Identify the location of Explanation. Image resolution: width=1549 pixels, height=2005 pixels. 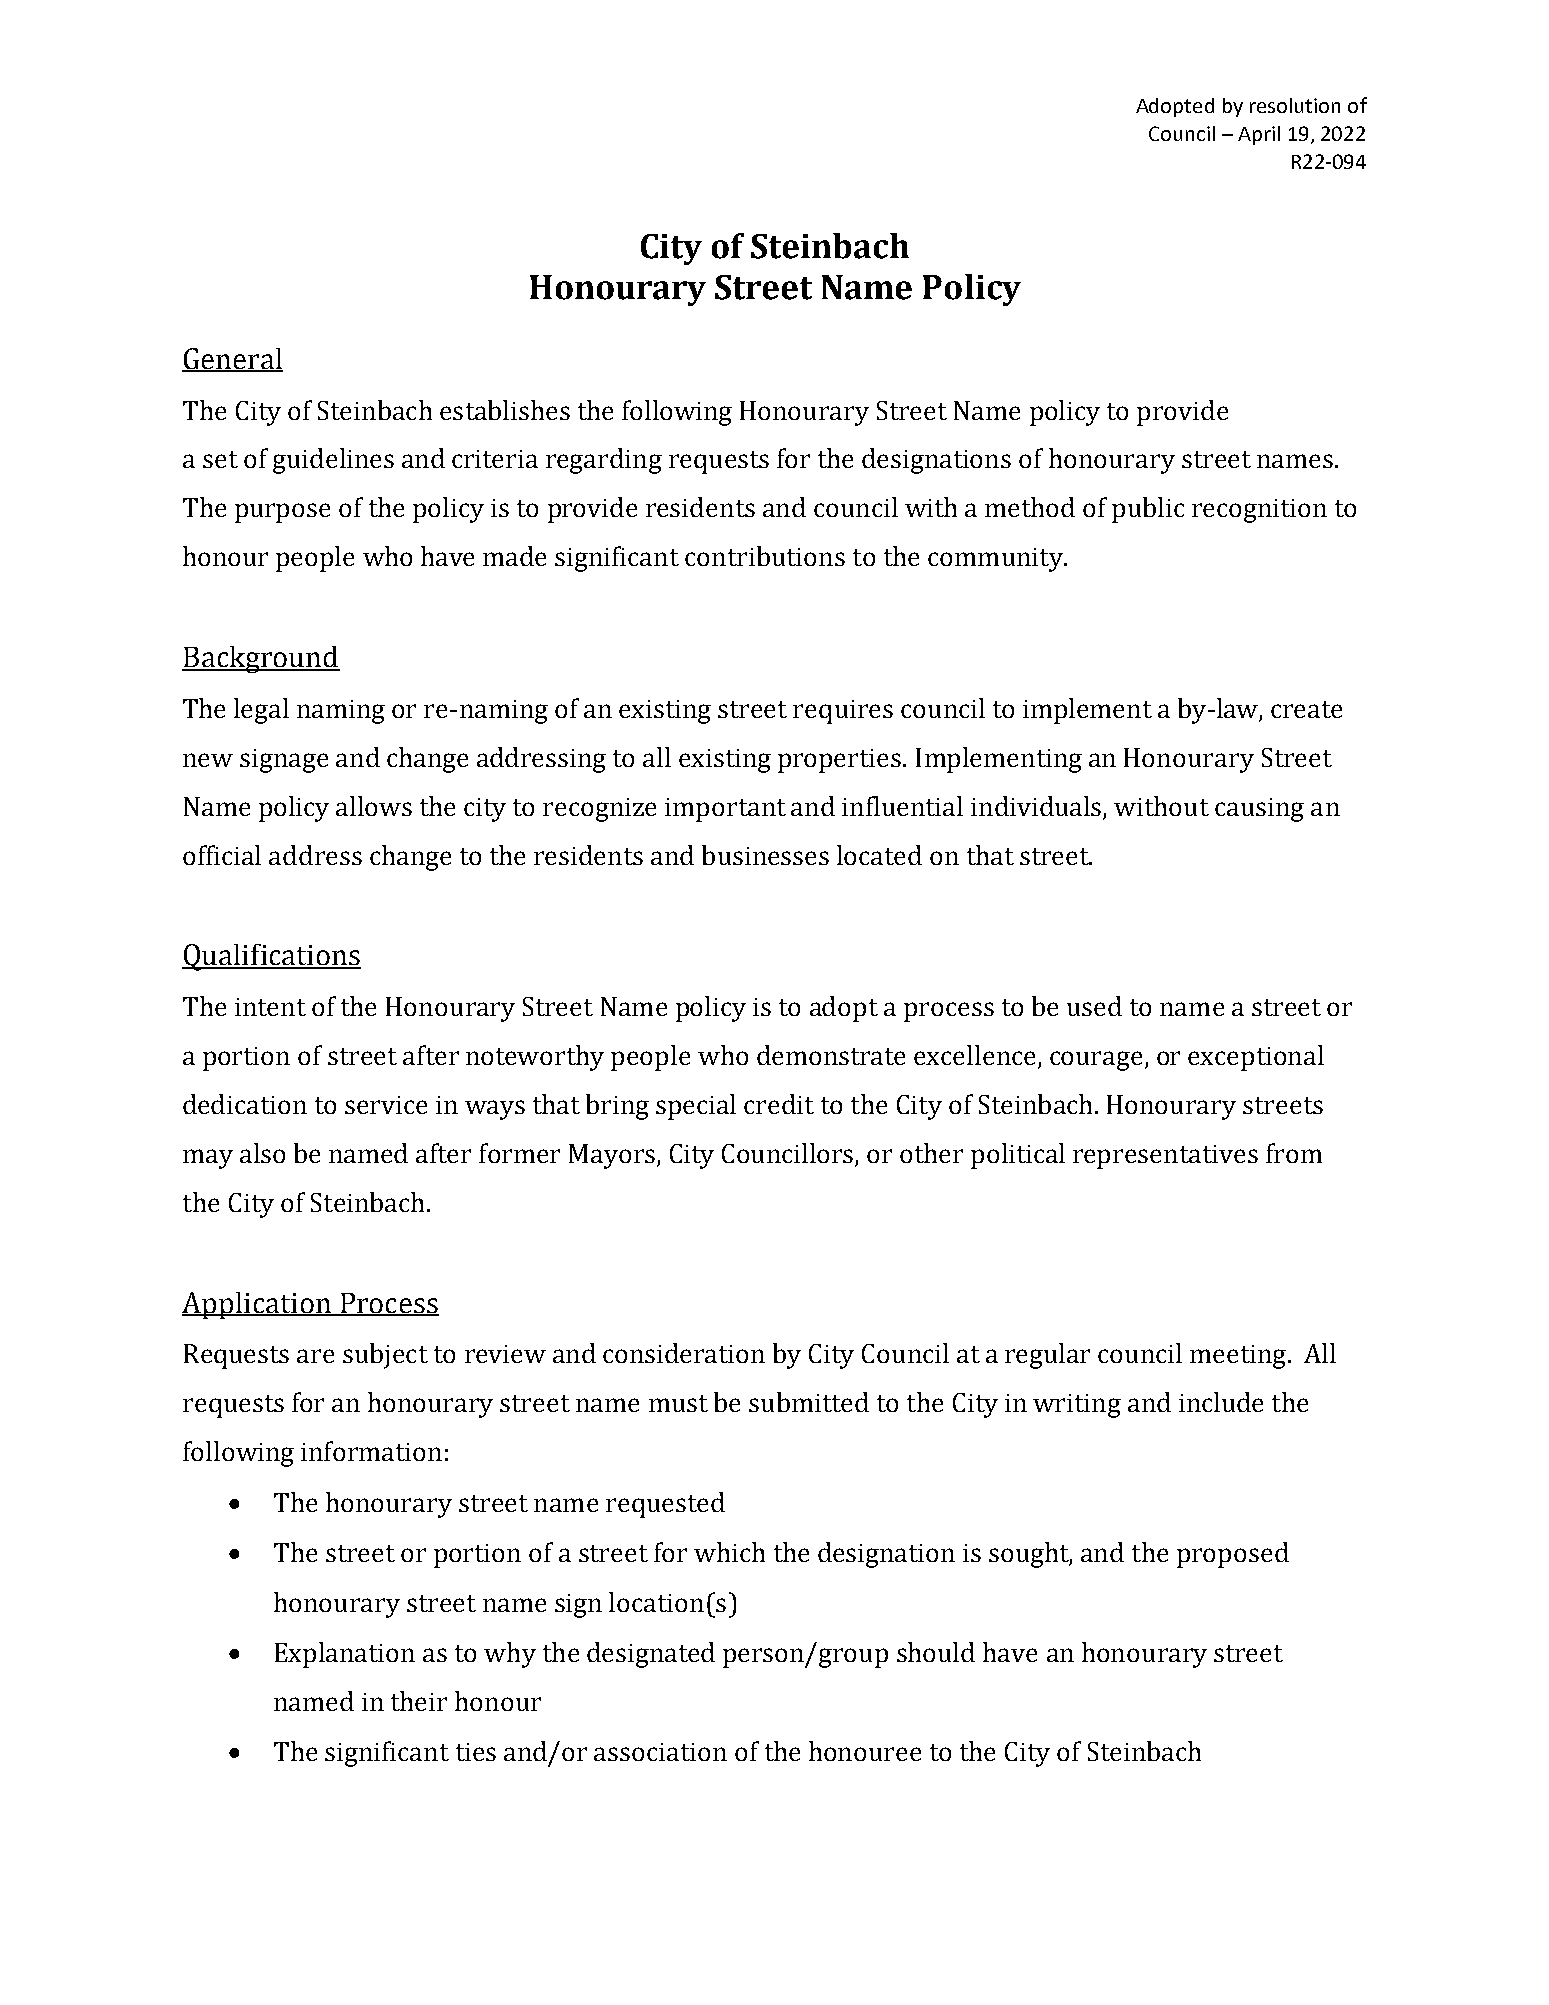
(345, 1655).
